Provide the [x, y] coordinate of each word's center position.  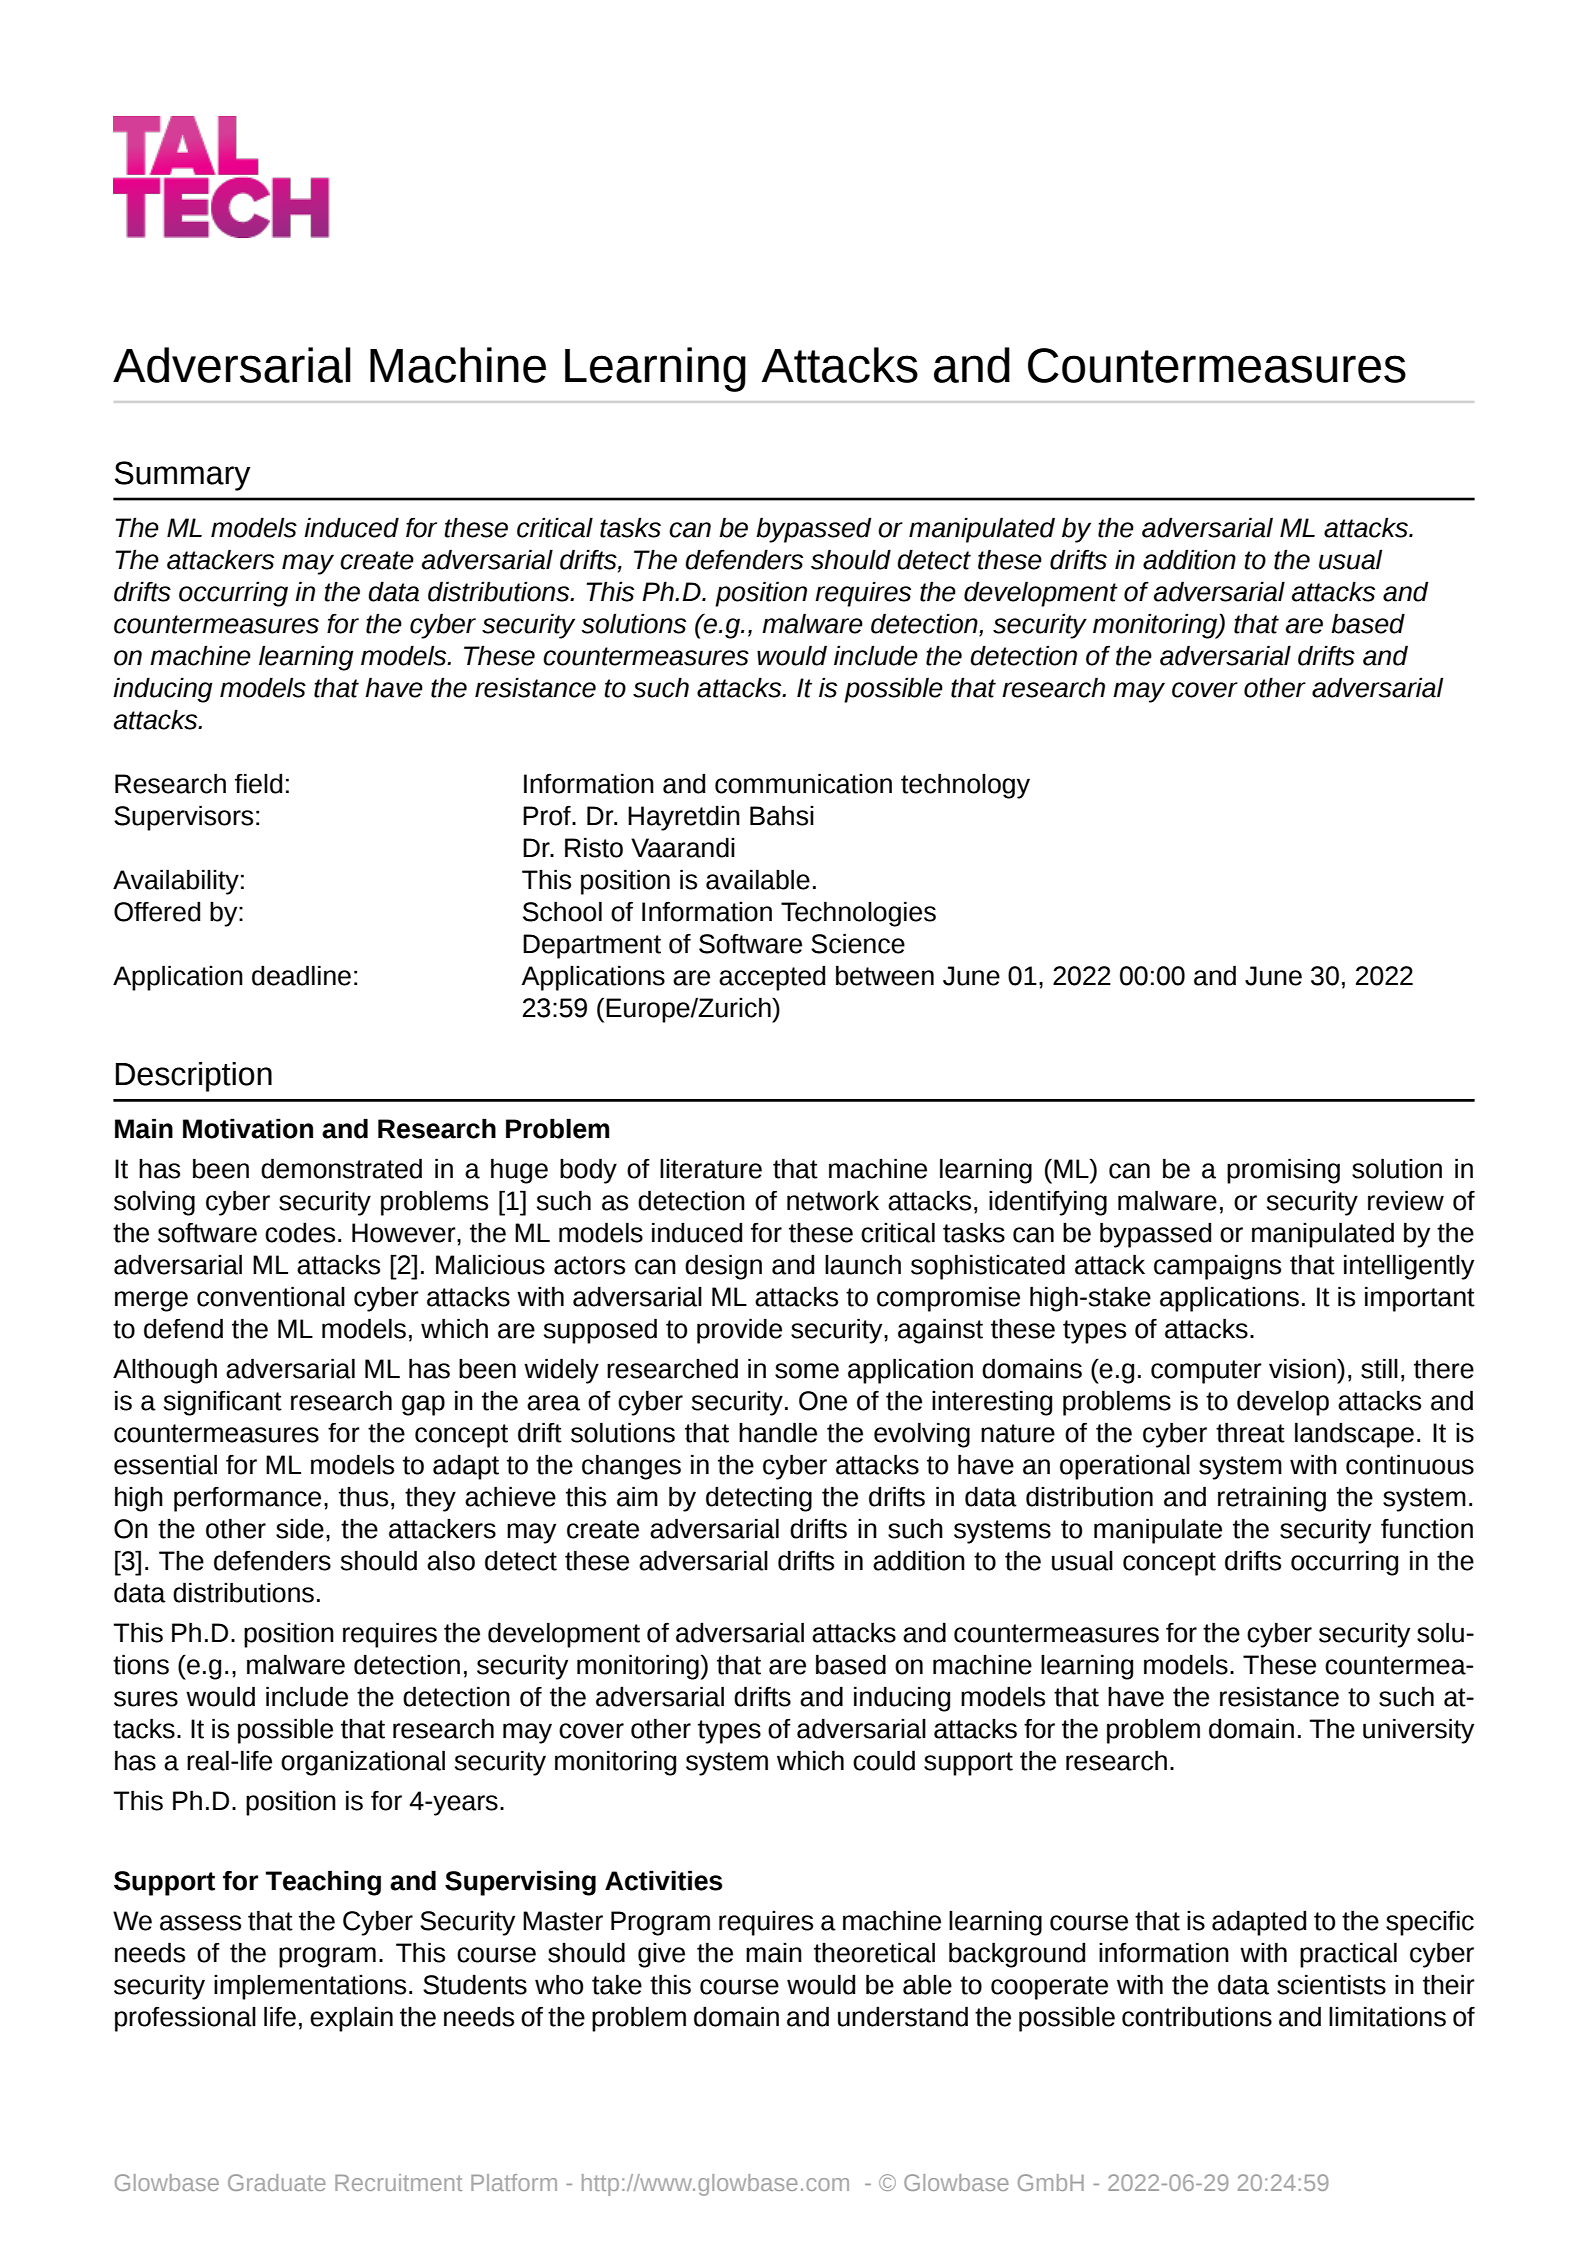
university [1418, 1731]
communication [803, 783]
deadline [301, 975]
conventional [271, 1296]
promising [1283, 1171]
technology [965, 786]
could [884, 1760]
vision [1303, 1368]
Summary [183, 476]
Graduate [277, 2182]
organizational [363, 1763]
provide [739, 1331]
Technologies [858, 914]
